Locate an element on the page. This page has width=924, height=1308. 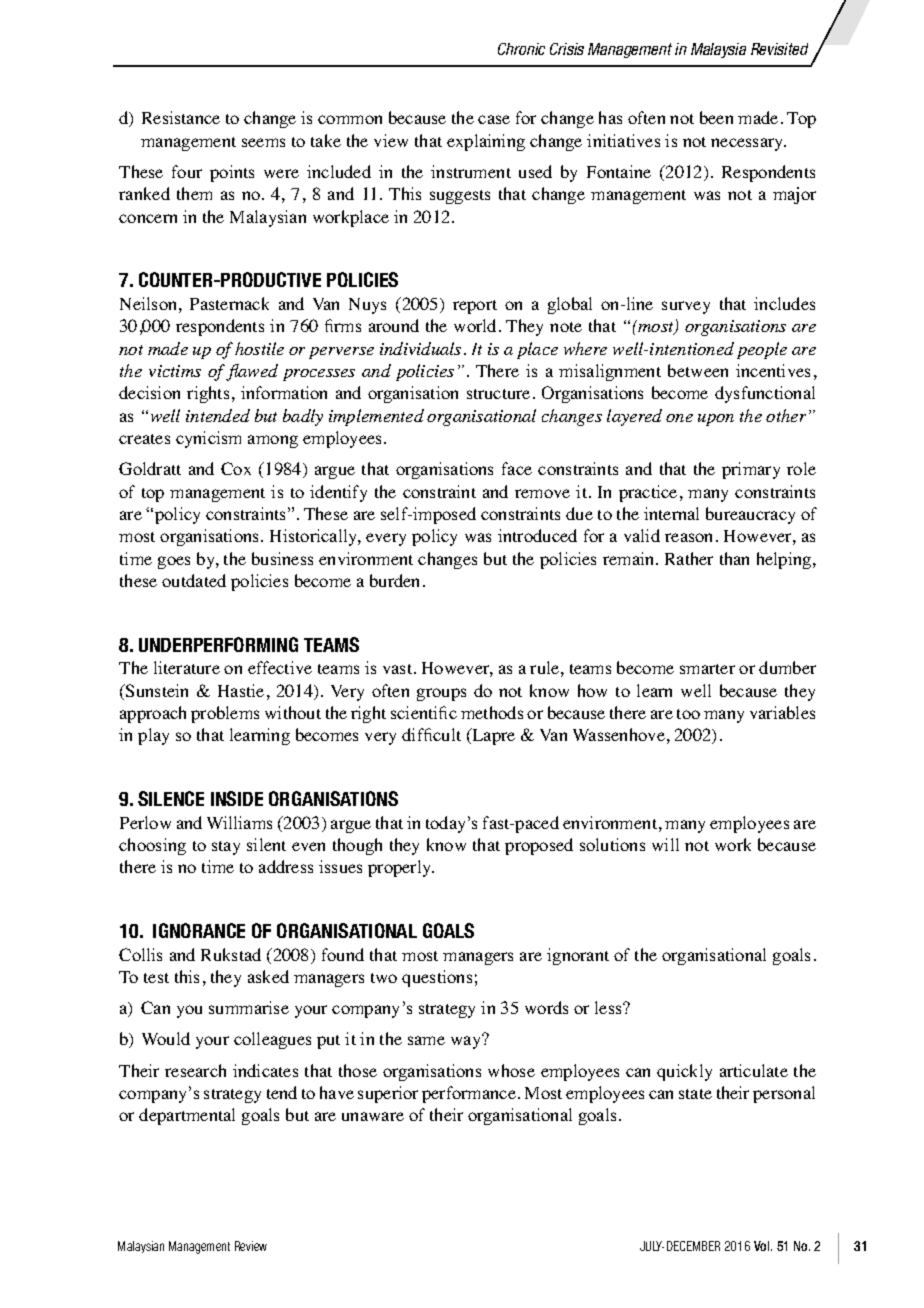
UNDERPERFORMING is located at coordinates (218, 644).
